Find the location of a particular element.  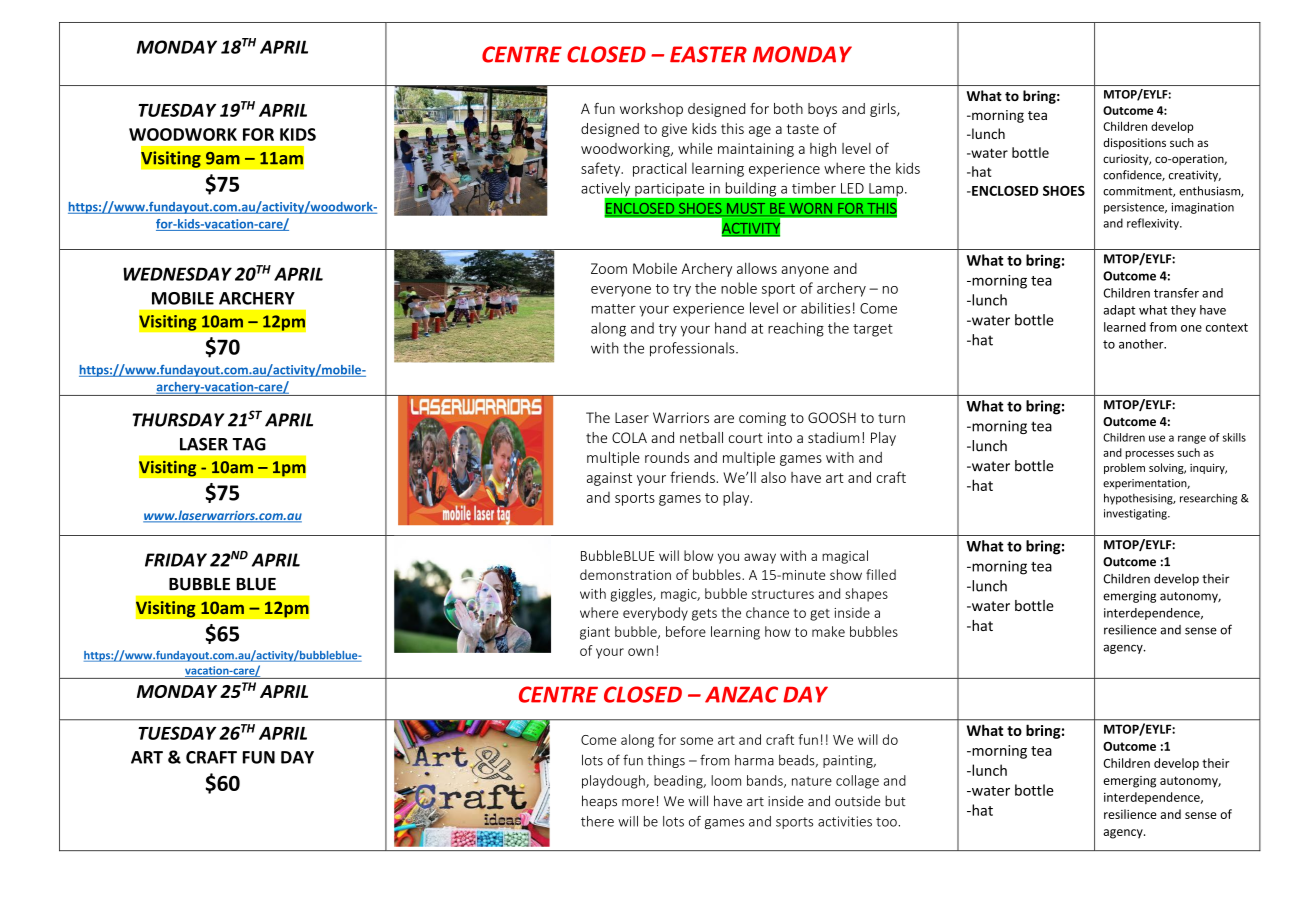

heaps is located at coordinates (599, 802).
